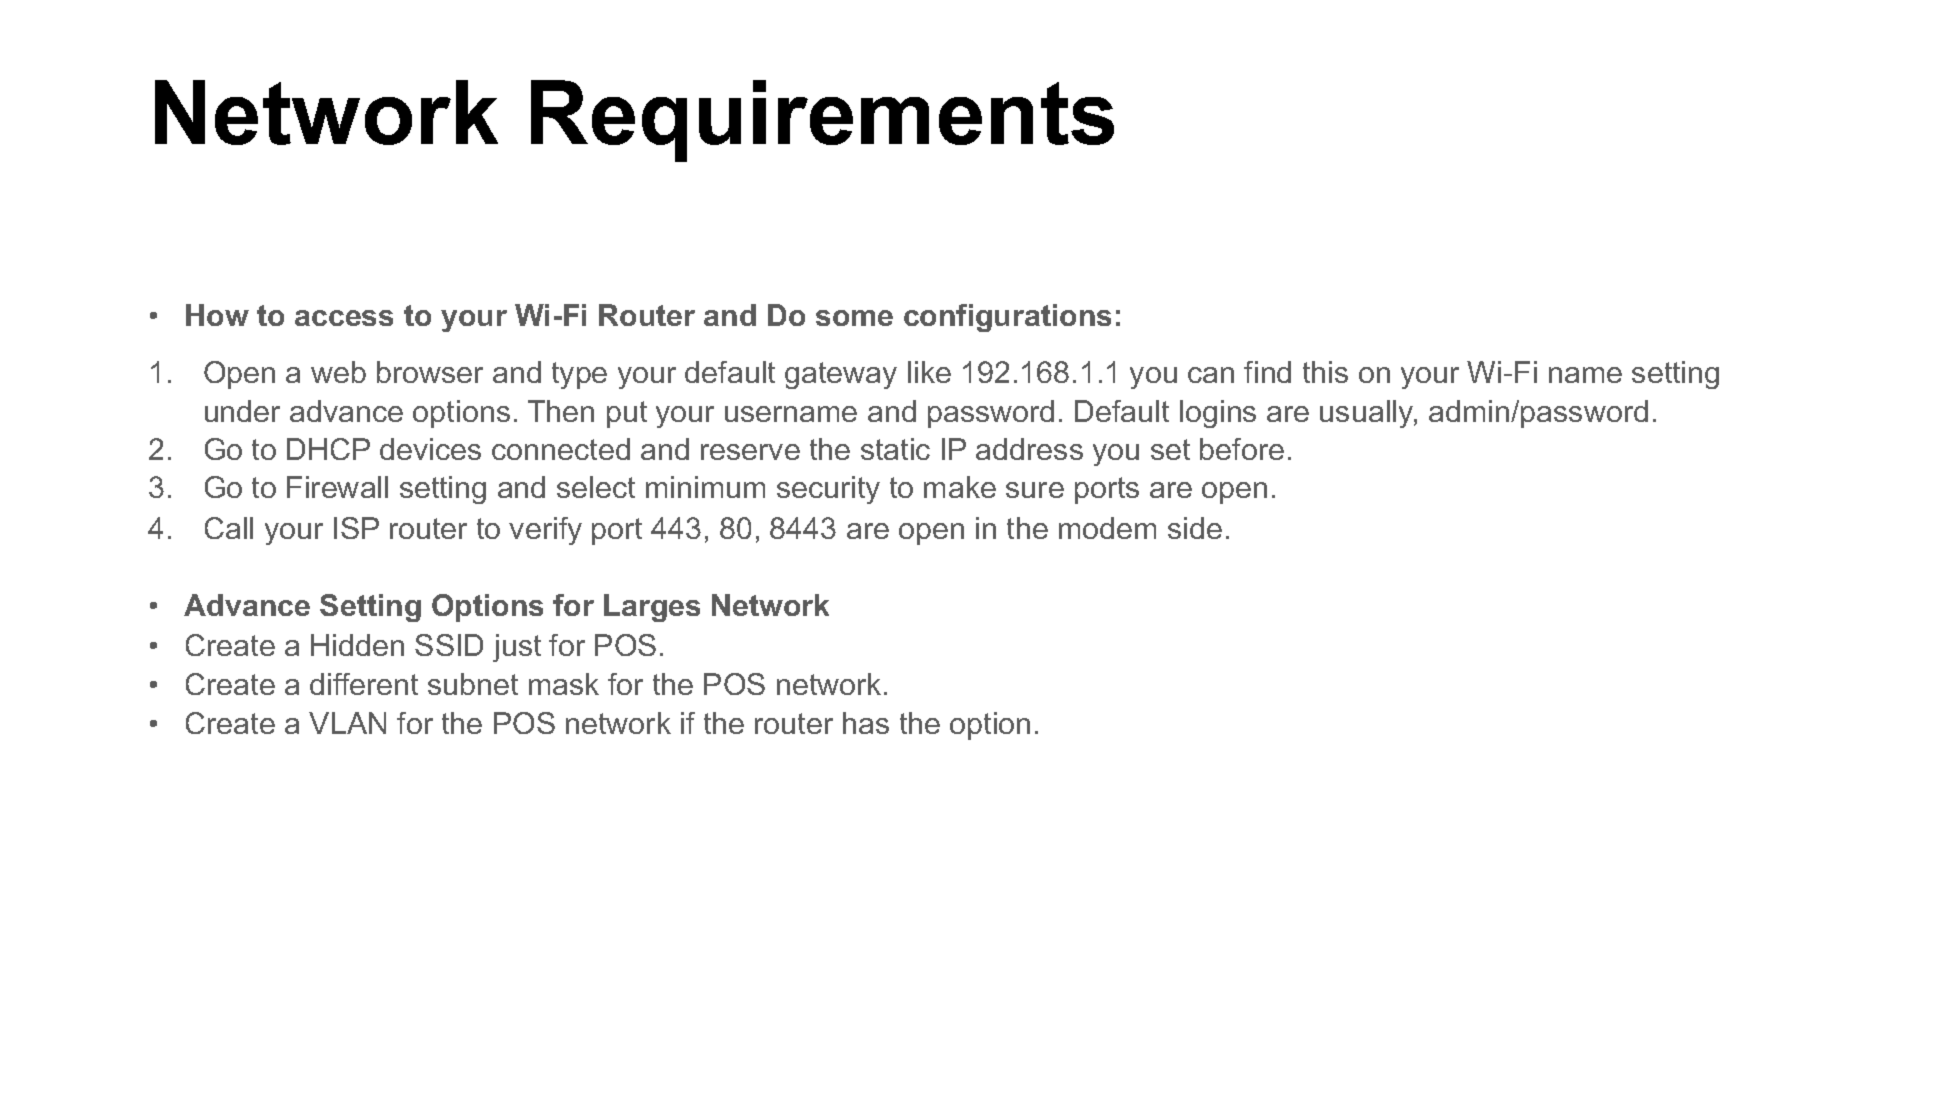 The width and height of the screenshot is (1945, 1094). What do you see at coordinates (1218, 414) in the screenshot?
I see `logins` at bounding box center [1218, 414].
